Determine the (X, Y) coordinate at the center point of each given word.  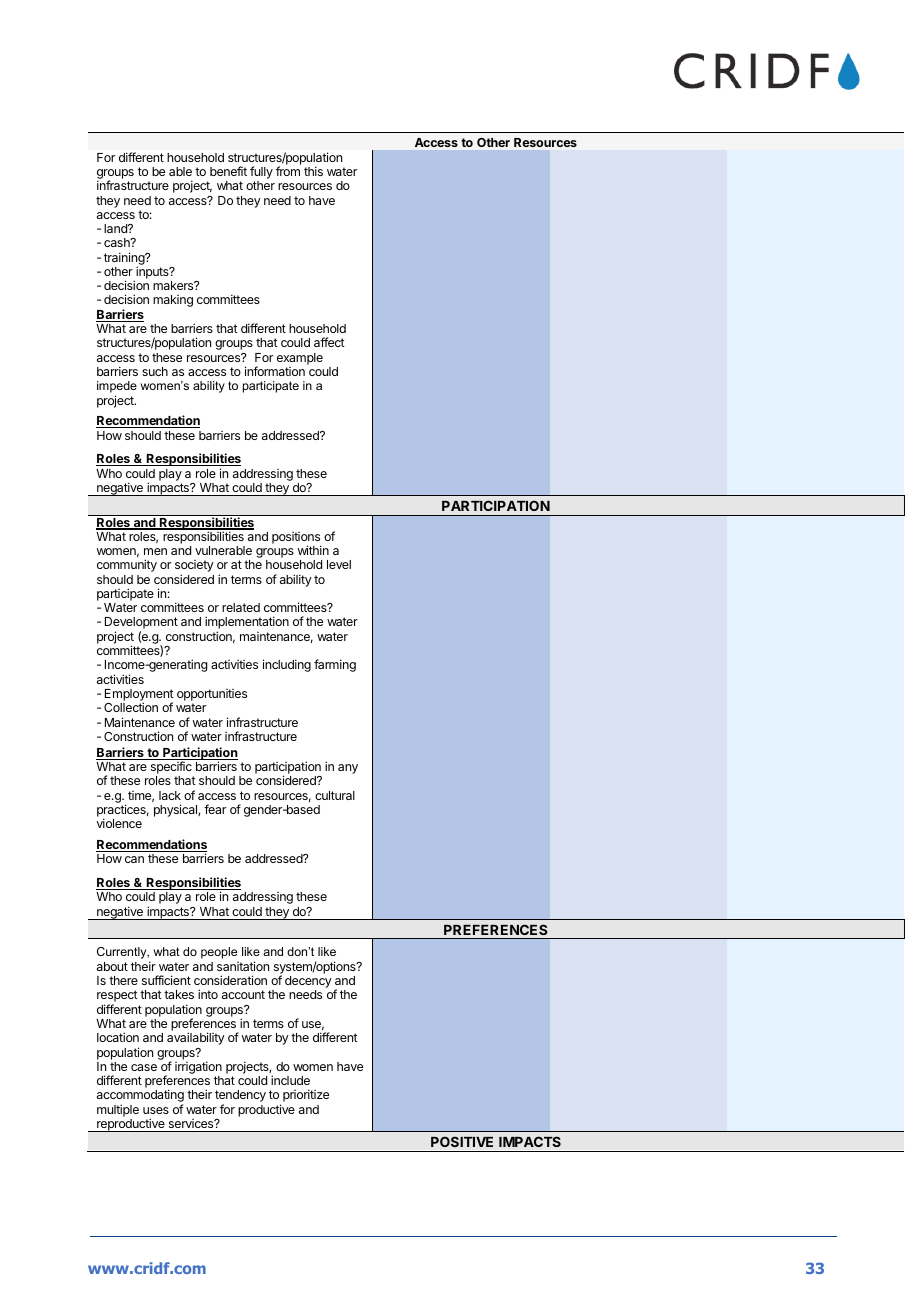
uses (156, 1110)
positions (296, 539)
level (339, 564)
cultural (335, 795)
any (348, 769)
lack (170, 795)
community (127, 565)
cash (118, 242)
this (313, 171)
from (288, 171)
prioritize (306, 1095)
